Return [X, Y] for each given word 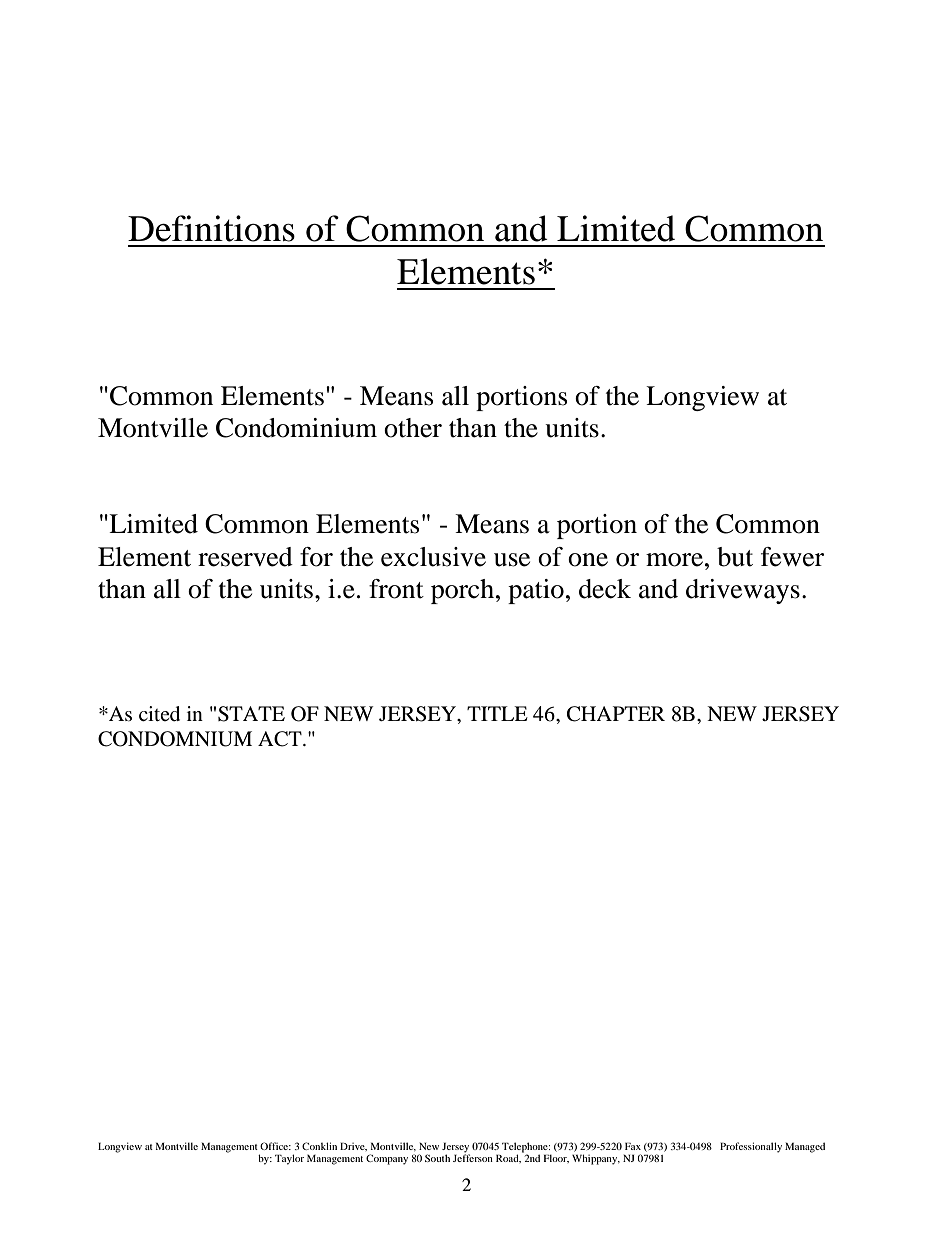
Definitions [211, 228]
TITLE [497, 713]
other [413, 428]
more [674, 560]
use [512, 560]
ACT [281, 739]
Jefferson [473, 1157]
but [735, 557]
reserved [245, 557]
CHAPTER [616, 714]
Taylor [289, 1159]
